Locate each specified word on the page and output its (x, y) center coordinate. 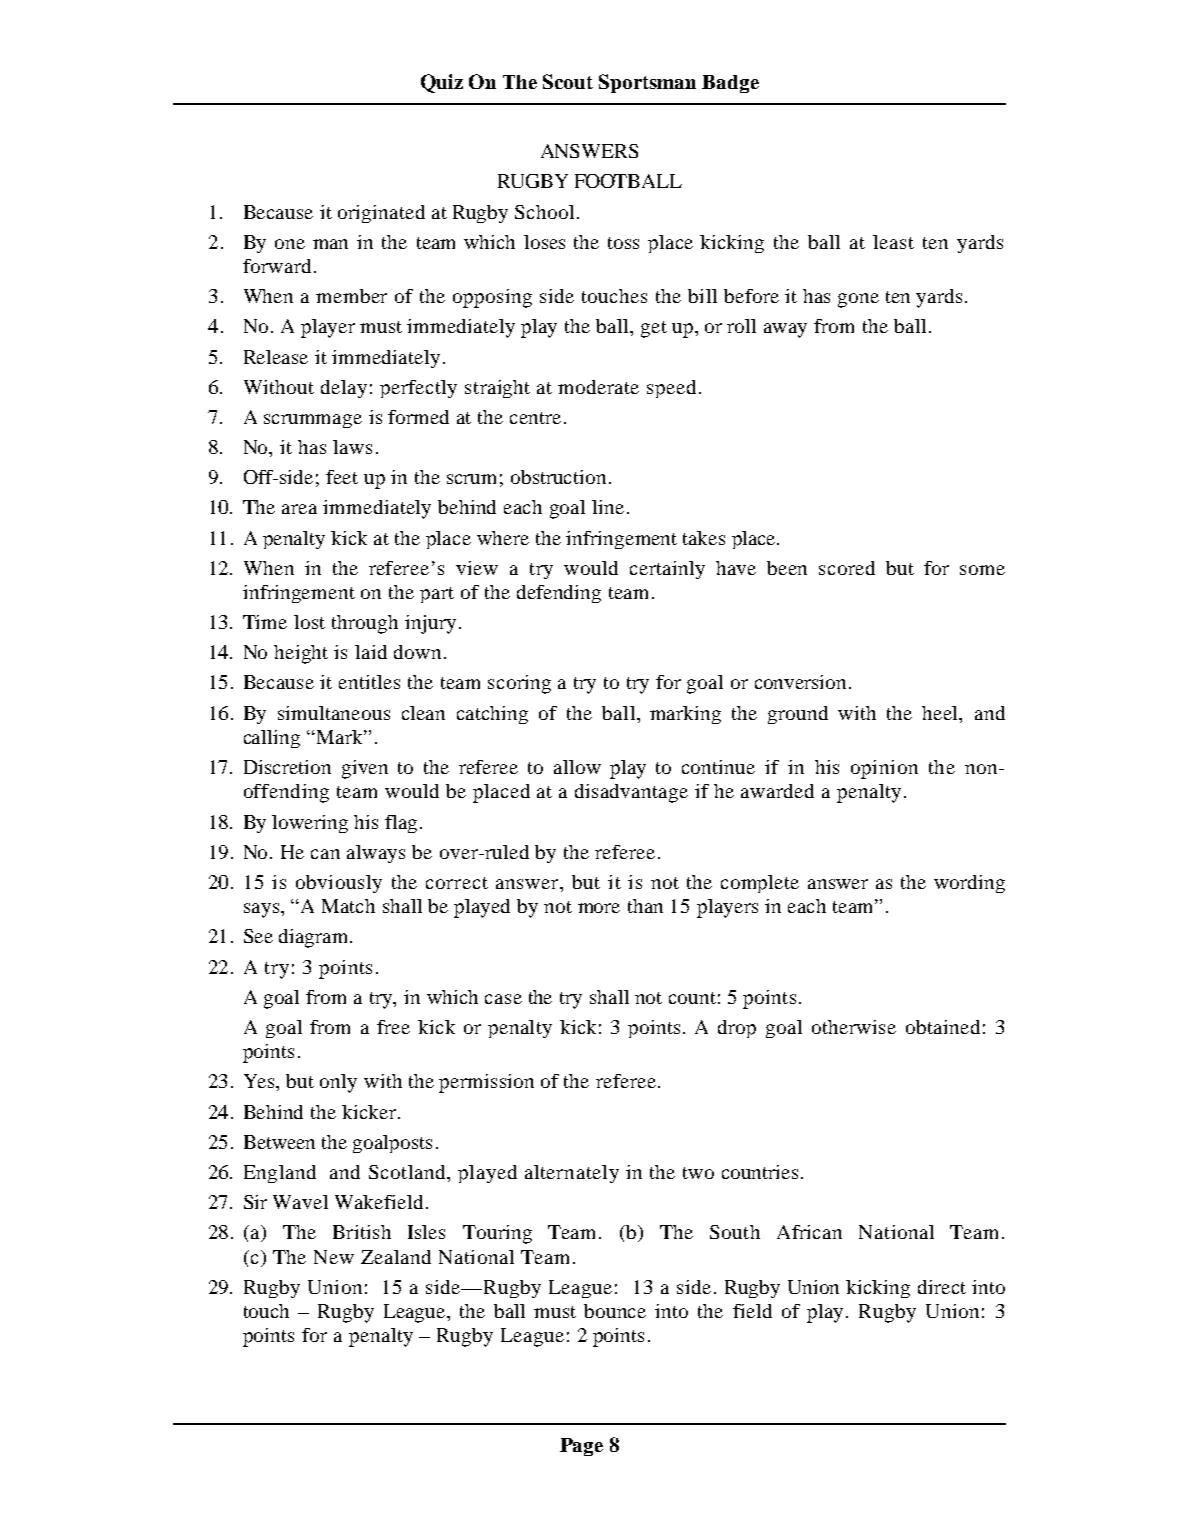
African (809, 1232)
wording (969, 884)
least (893, 242)
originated (381, 214)
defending (559, 594)
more (599, 908)
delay (344, 389)
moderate (598, 387)
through (365, 624)
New (334, 1257)
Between (279, 1142)
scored (847, 568)
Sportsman (647, 83)
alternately (572, 1174)
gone (858, 300)
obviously (339, 884)
